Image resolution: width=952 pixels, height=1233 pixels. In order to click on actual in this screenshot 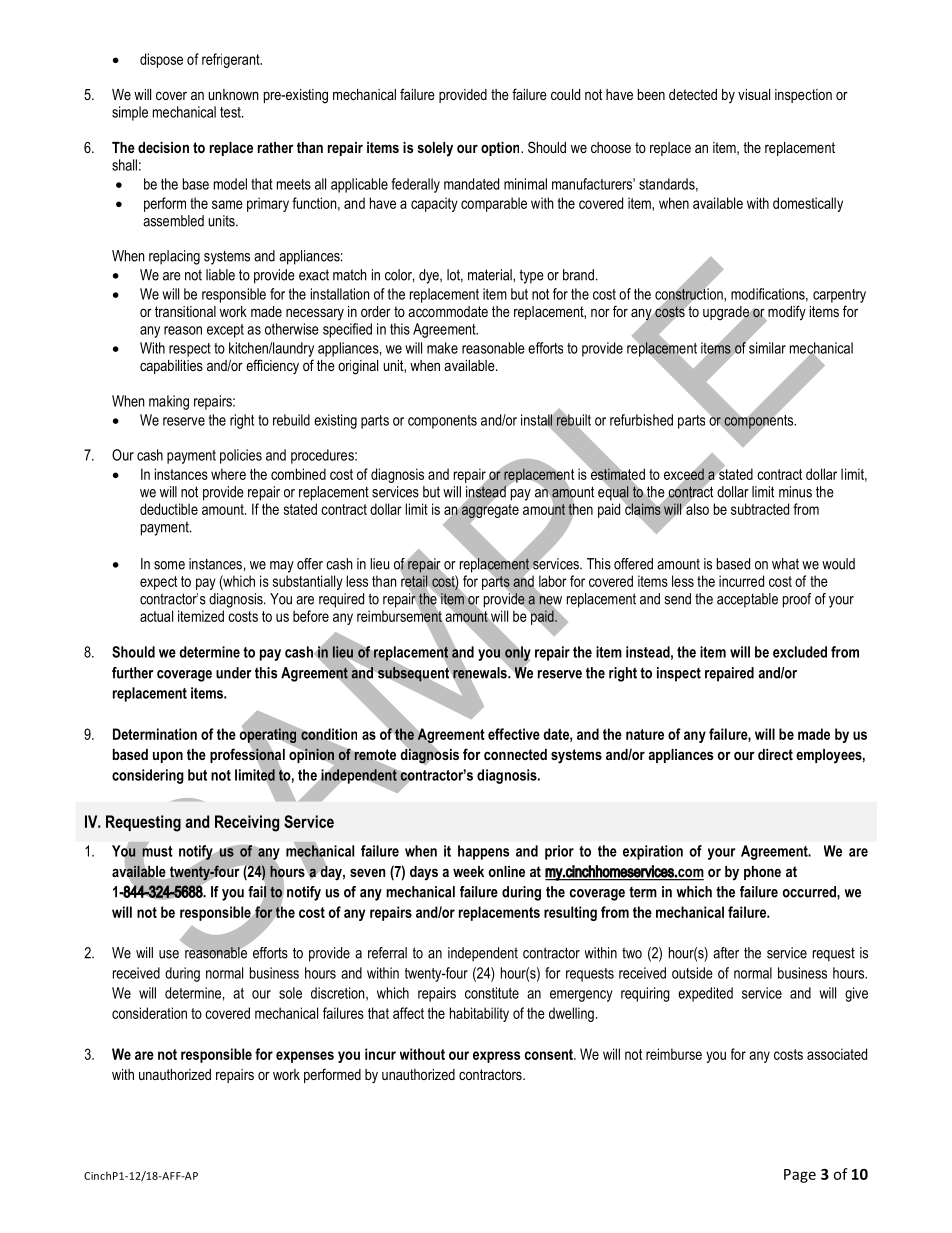, I will do `click(156, 616)`.
